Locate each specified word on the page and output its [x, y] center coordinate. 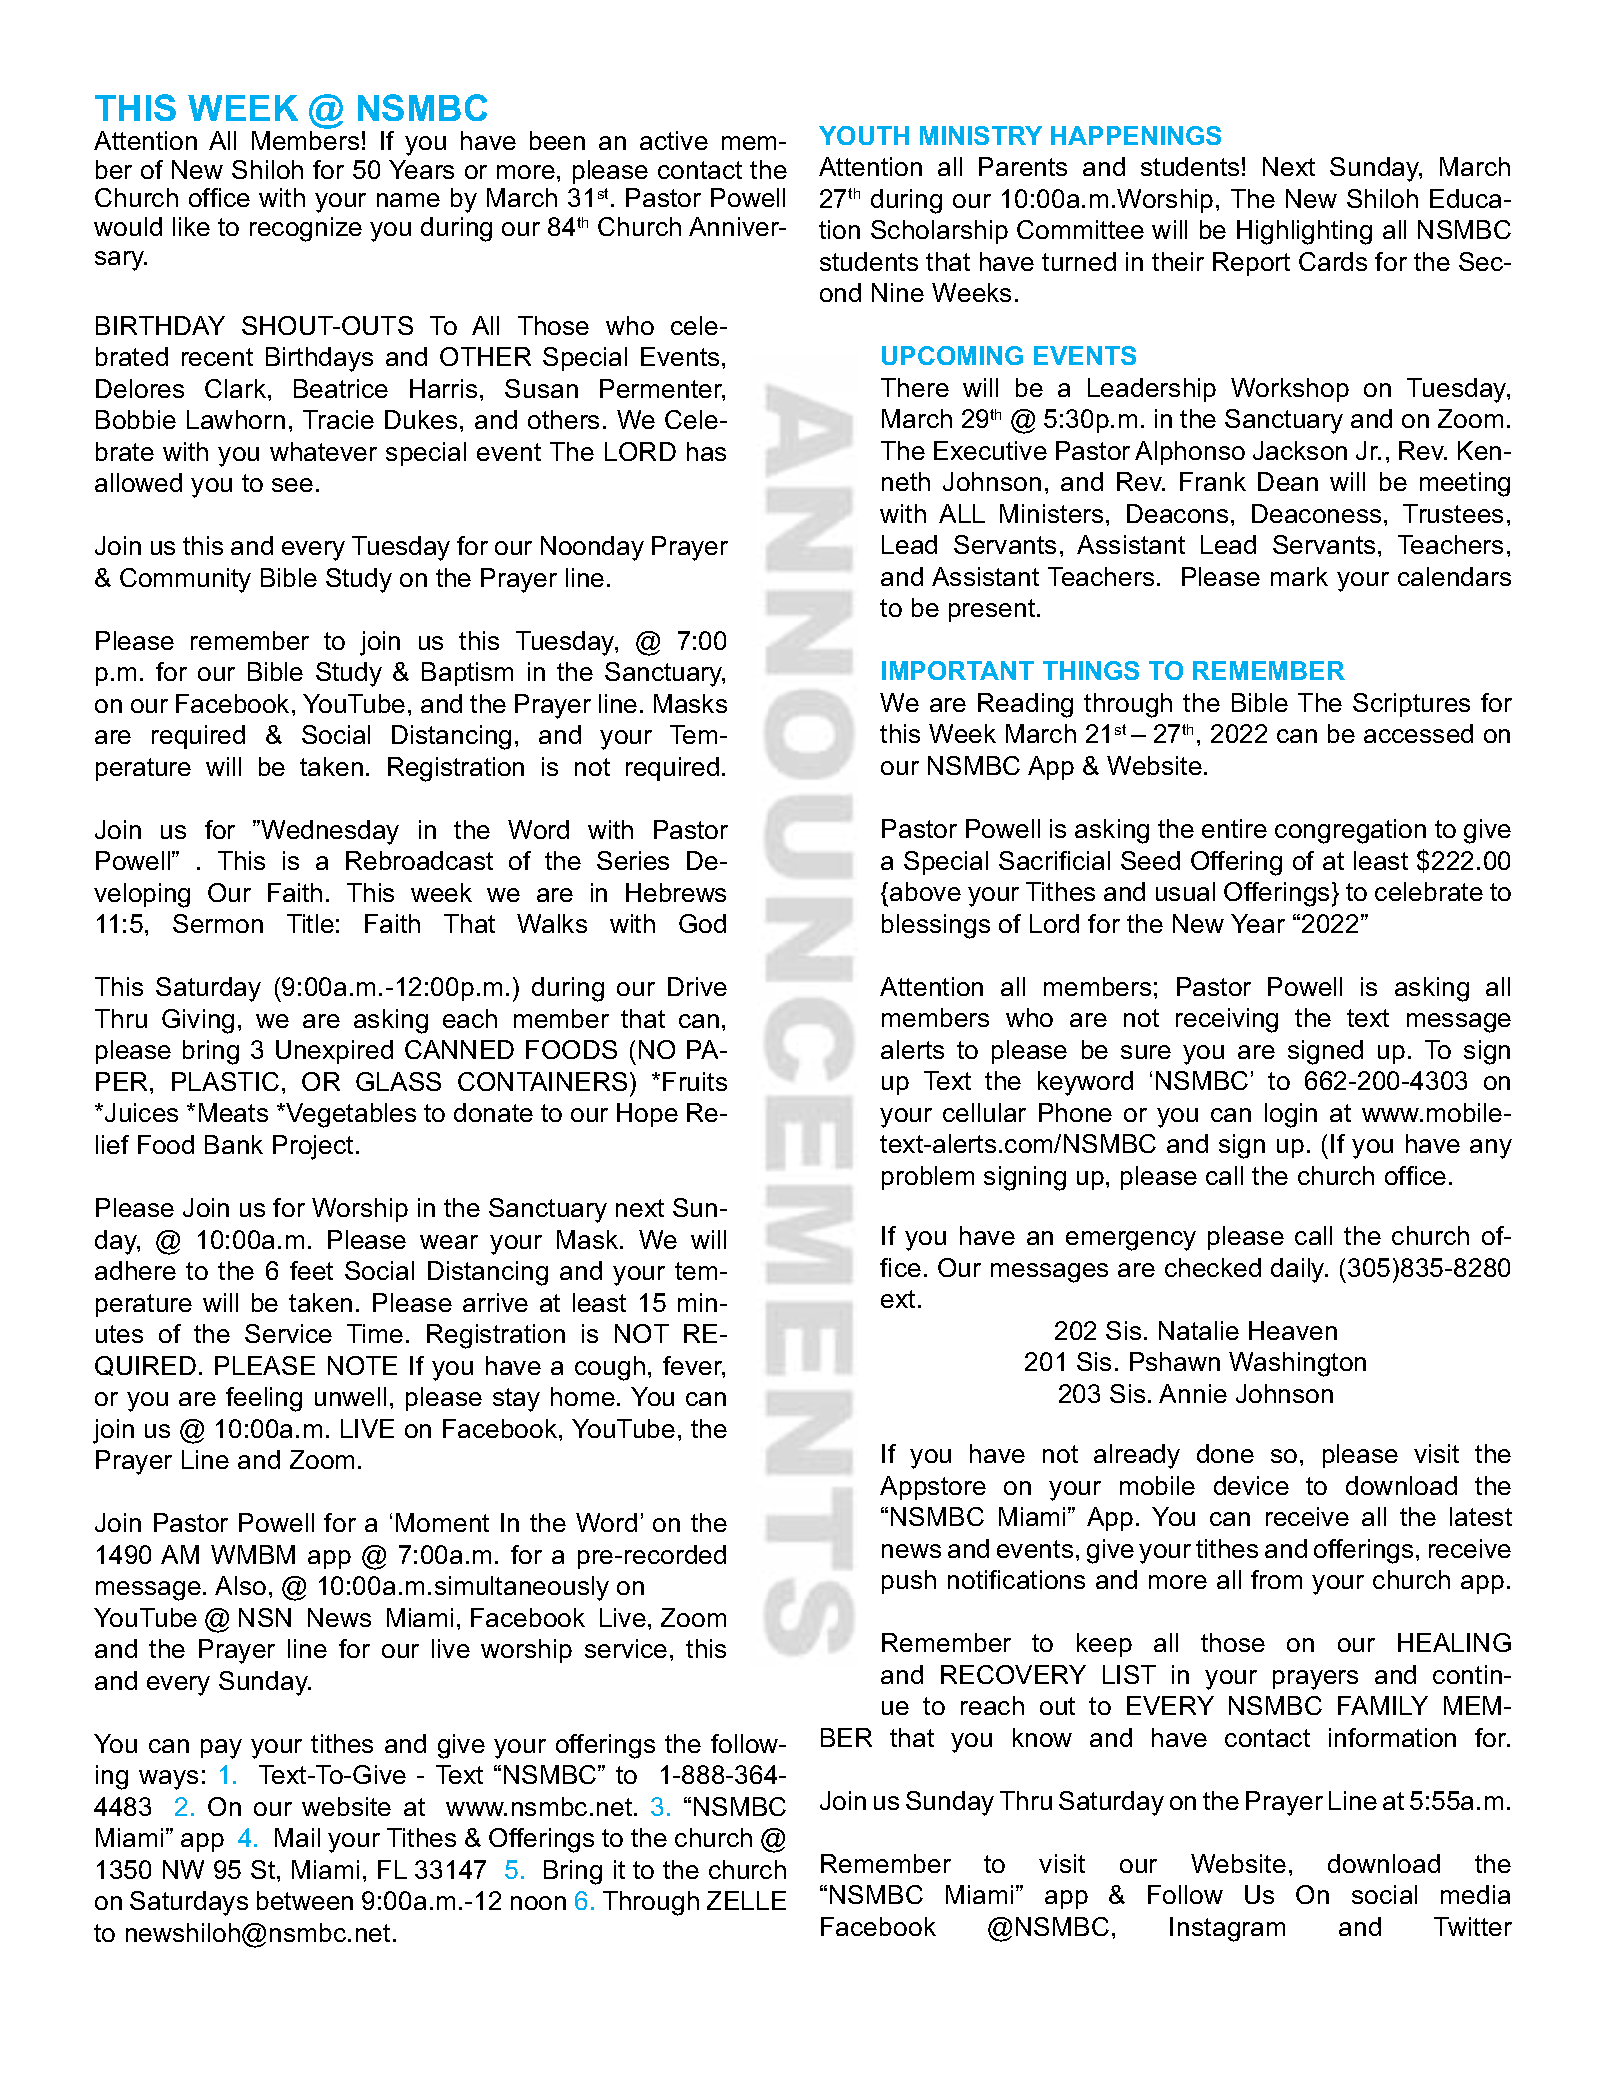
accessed [1418, 733]
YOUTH [864, 135]
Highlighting [1304, 232]
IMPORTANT [958, 670]
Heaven [1293, 1330]
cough [610, 1368]
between [305, 1900]
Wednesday [330, 832]
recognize [306, 229]
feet [311, 1270]
